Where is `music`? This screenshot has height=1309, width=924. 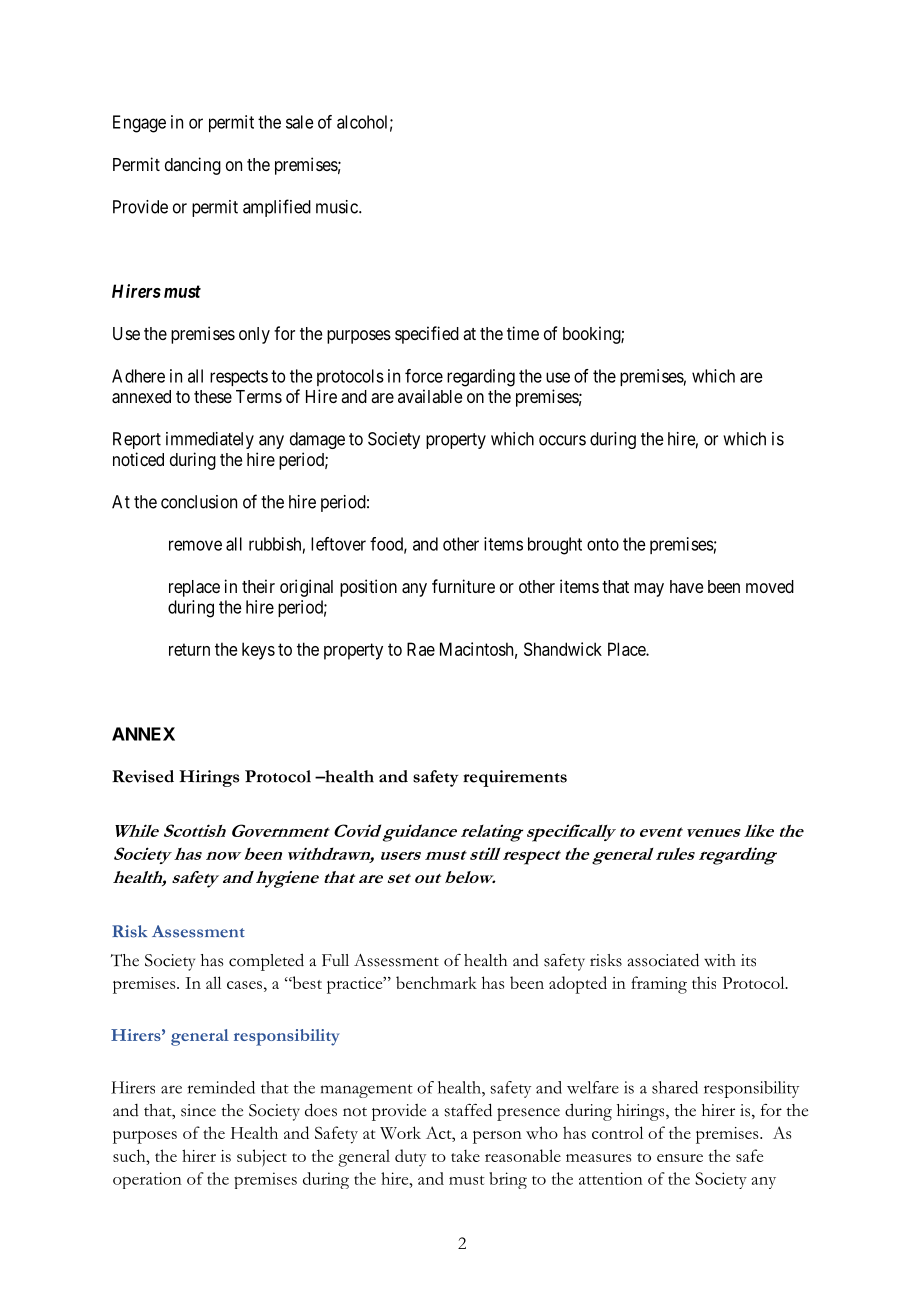 music is located at coordinates (338, 207).
